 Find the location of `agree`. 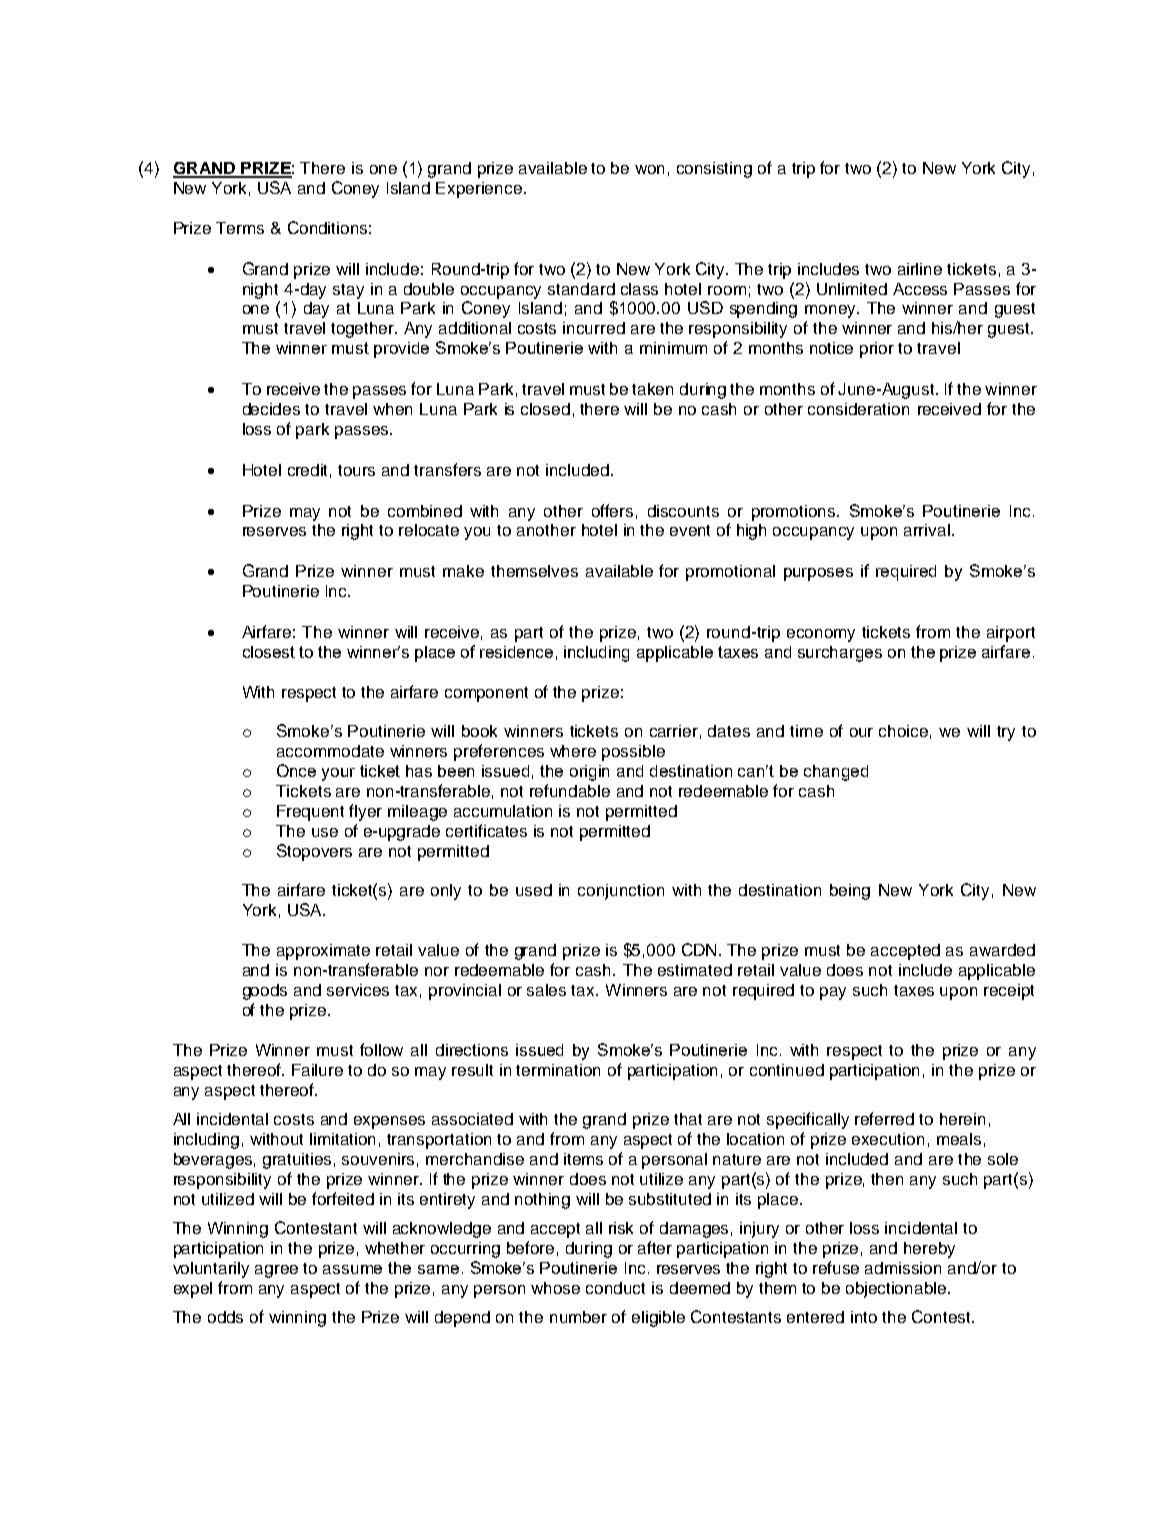

agree is located at coordinates (276, 1271).
